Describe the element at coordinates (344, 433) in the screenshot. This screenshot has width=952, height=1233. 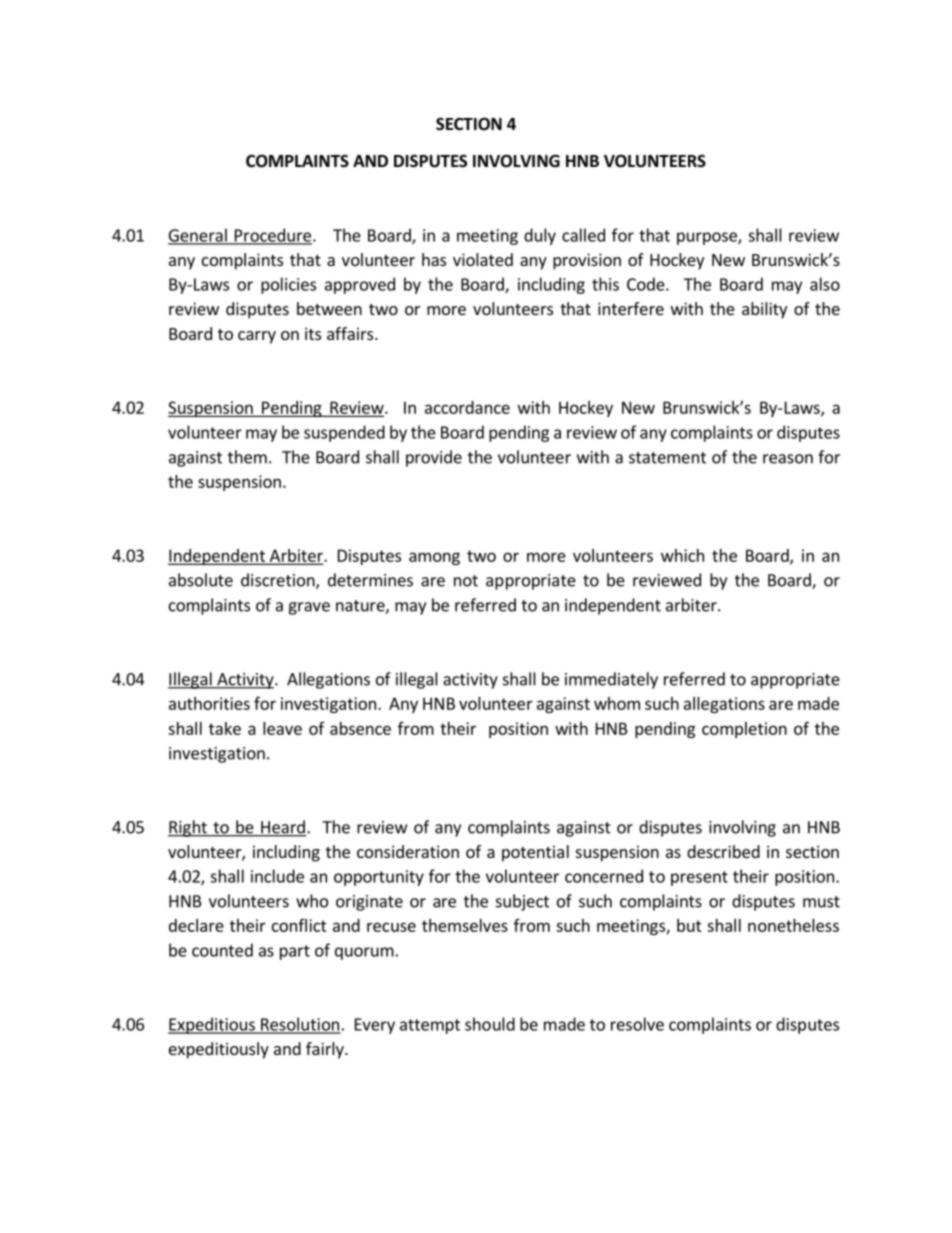
I see `suspended` at that location.
